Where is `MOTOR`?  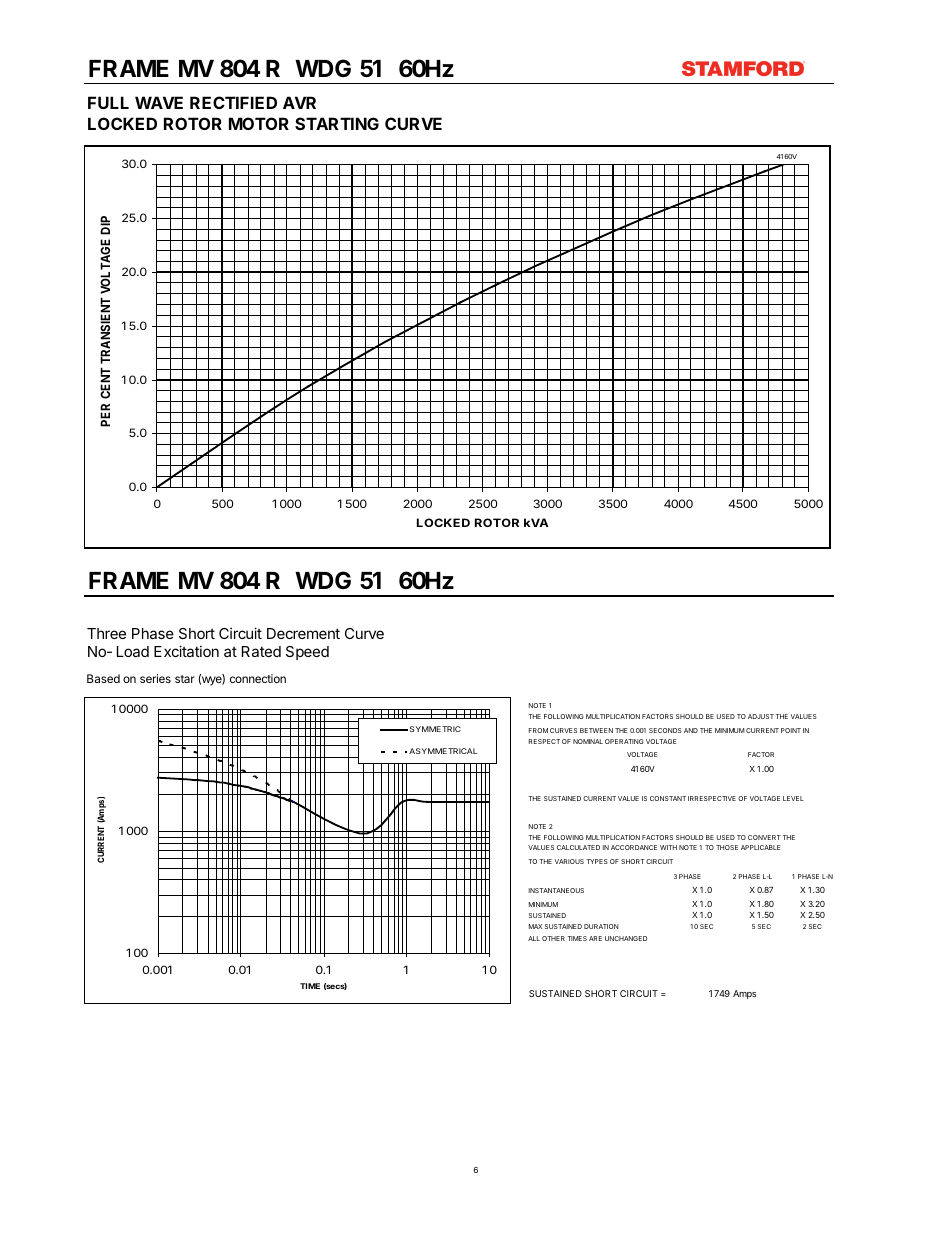
MOTOR is located at coordinates (259, 123).
